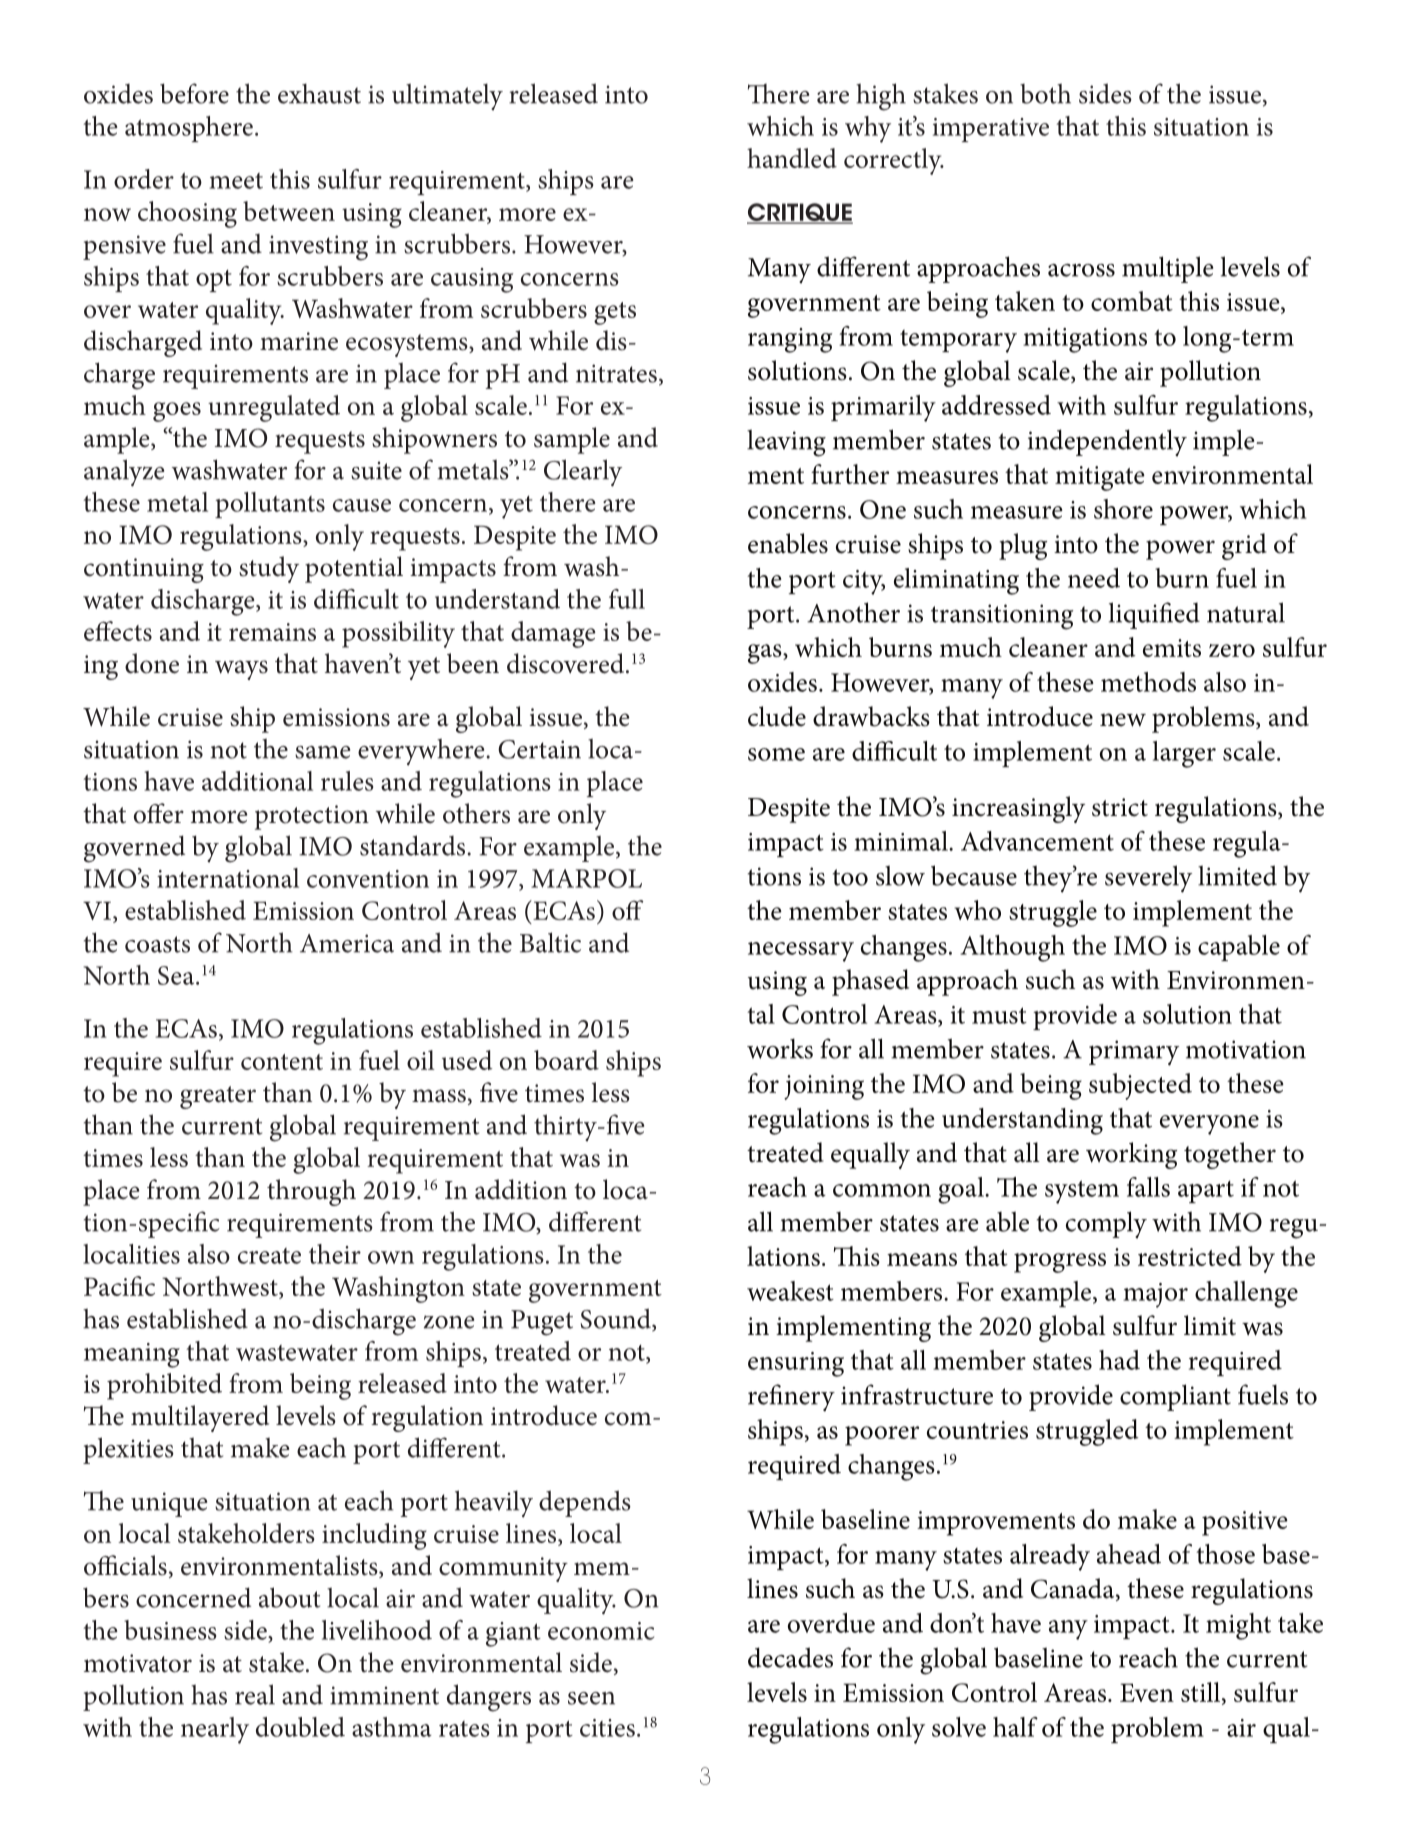 The width and height of the image is (1411, 1827). I want to click on major, so click(1155, 1295).
